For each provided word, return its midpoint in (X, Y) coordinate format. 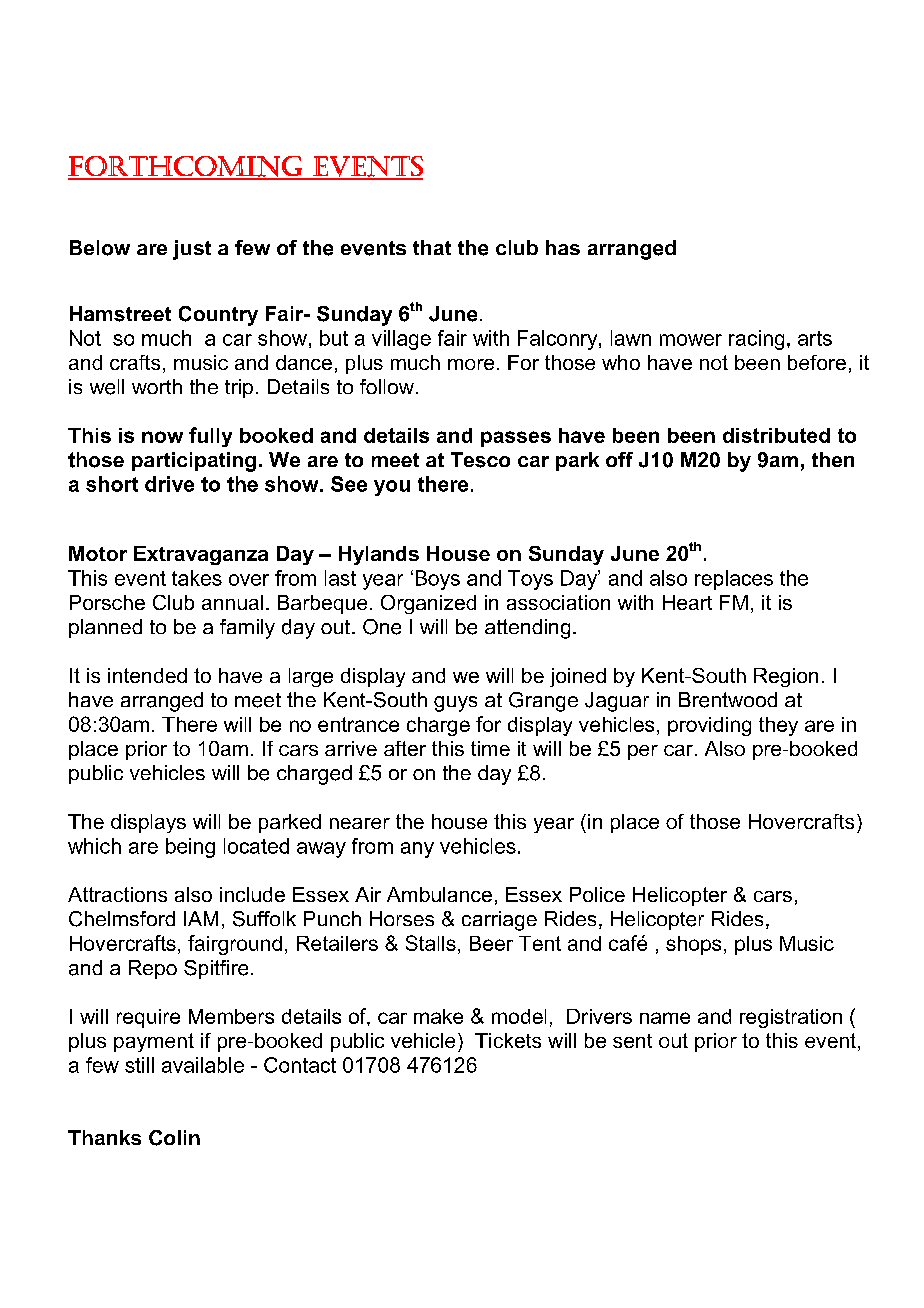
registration (791, 1018)
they (778, 726)
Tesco (480, 460)
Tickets (508, 1040)
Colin (174, 1138)
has (563, 247)
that (432, 247)
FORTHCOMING (187, 167)
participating (194, 462)
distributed (776, 435)
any (417, 850)
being (190, 848)
